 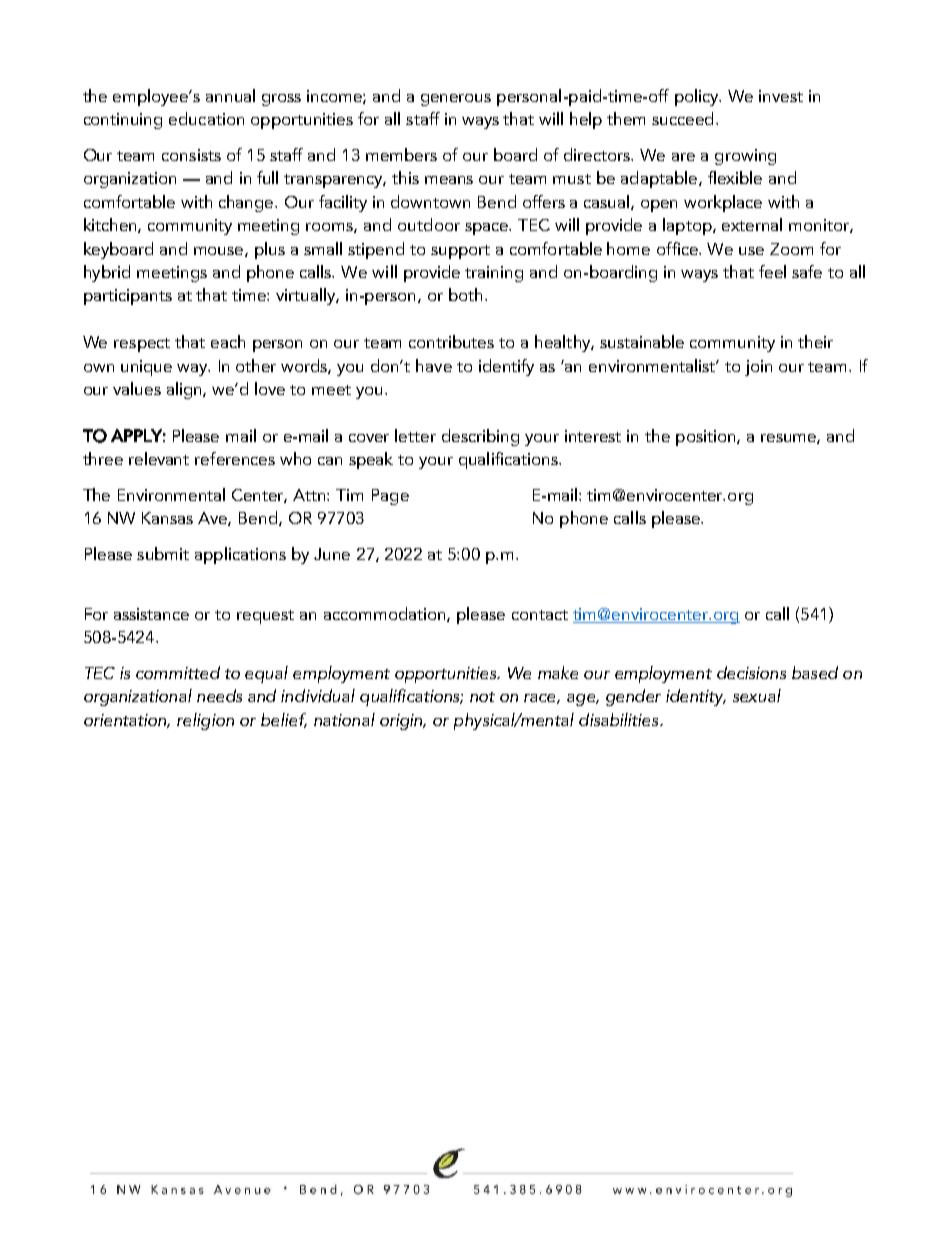 What do you see at coordinates (789, 439) in the screenshot?
I see `resume` at bounding box center [789, 439].
